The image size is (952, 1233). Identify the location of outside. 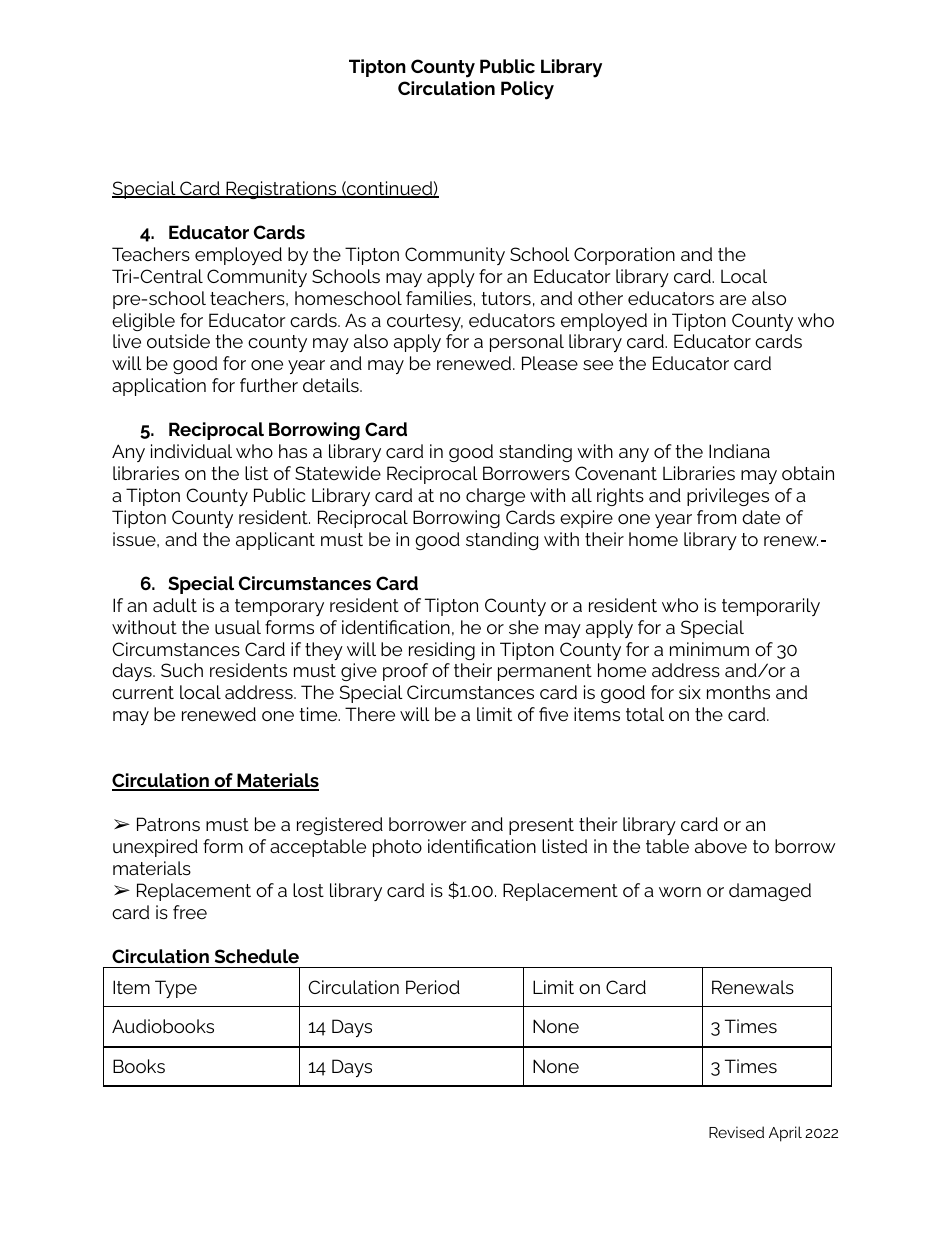
(178, 341).
